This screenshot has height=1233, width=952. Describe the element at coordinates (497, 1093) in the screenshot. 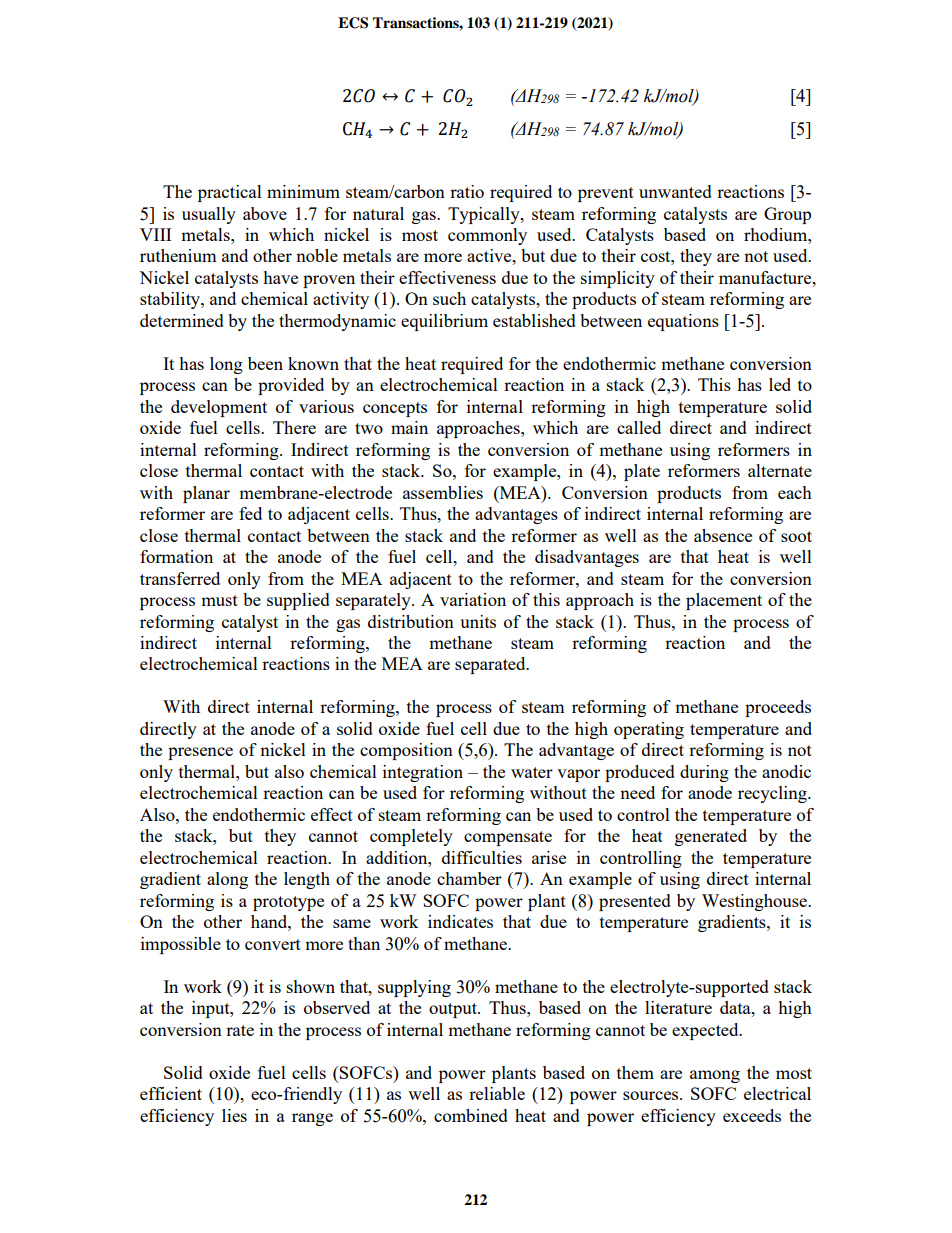

I see `reliable` at that location.
